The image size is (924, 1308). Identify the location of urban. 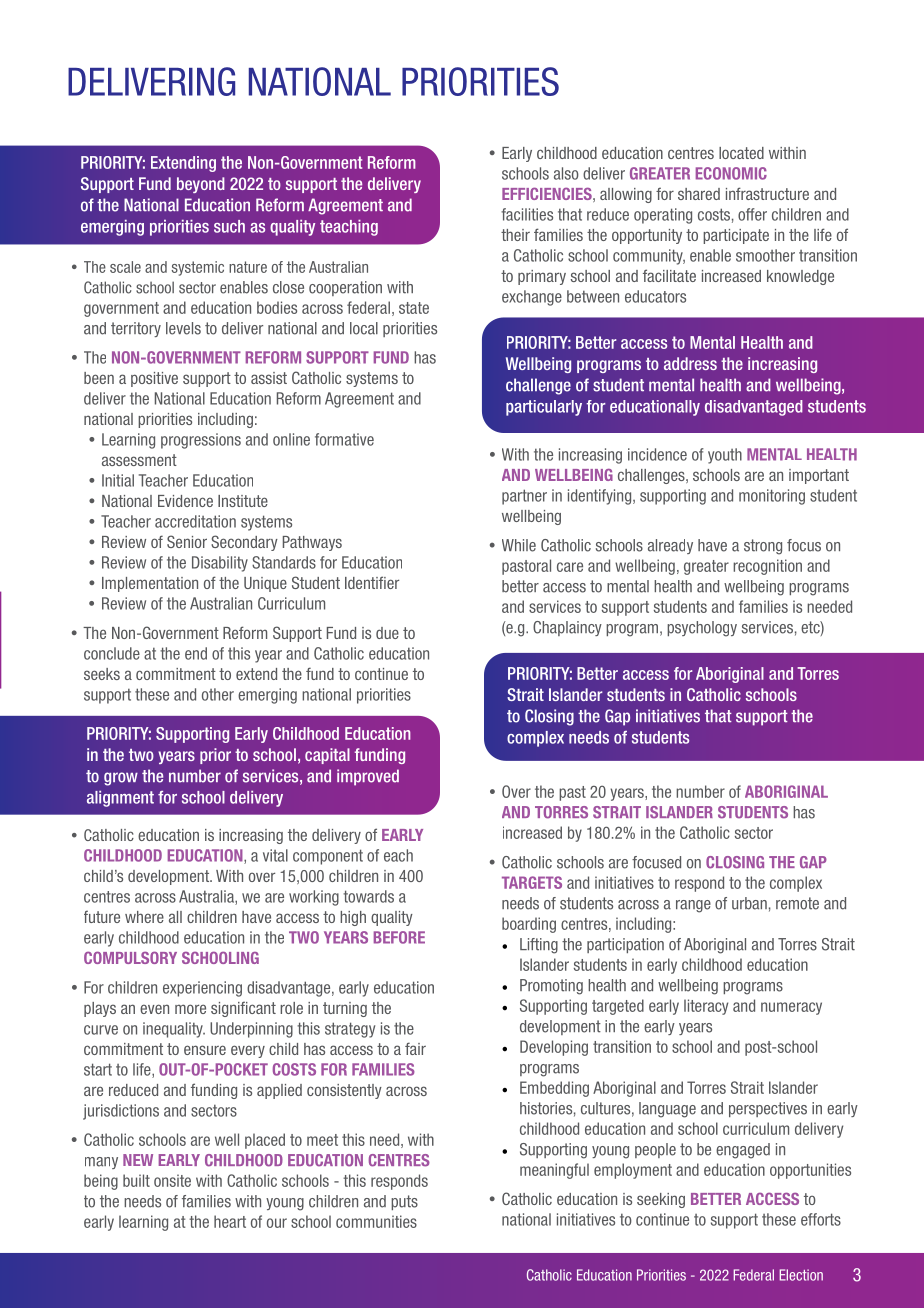
(749, 903).
